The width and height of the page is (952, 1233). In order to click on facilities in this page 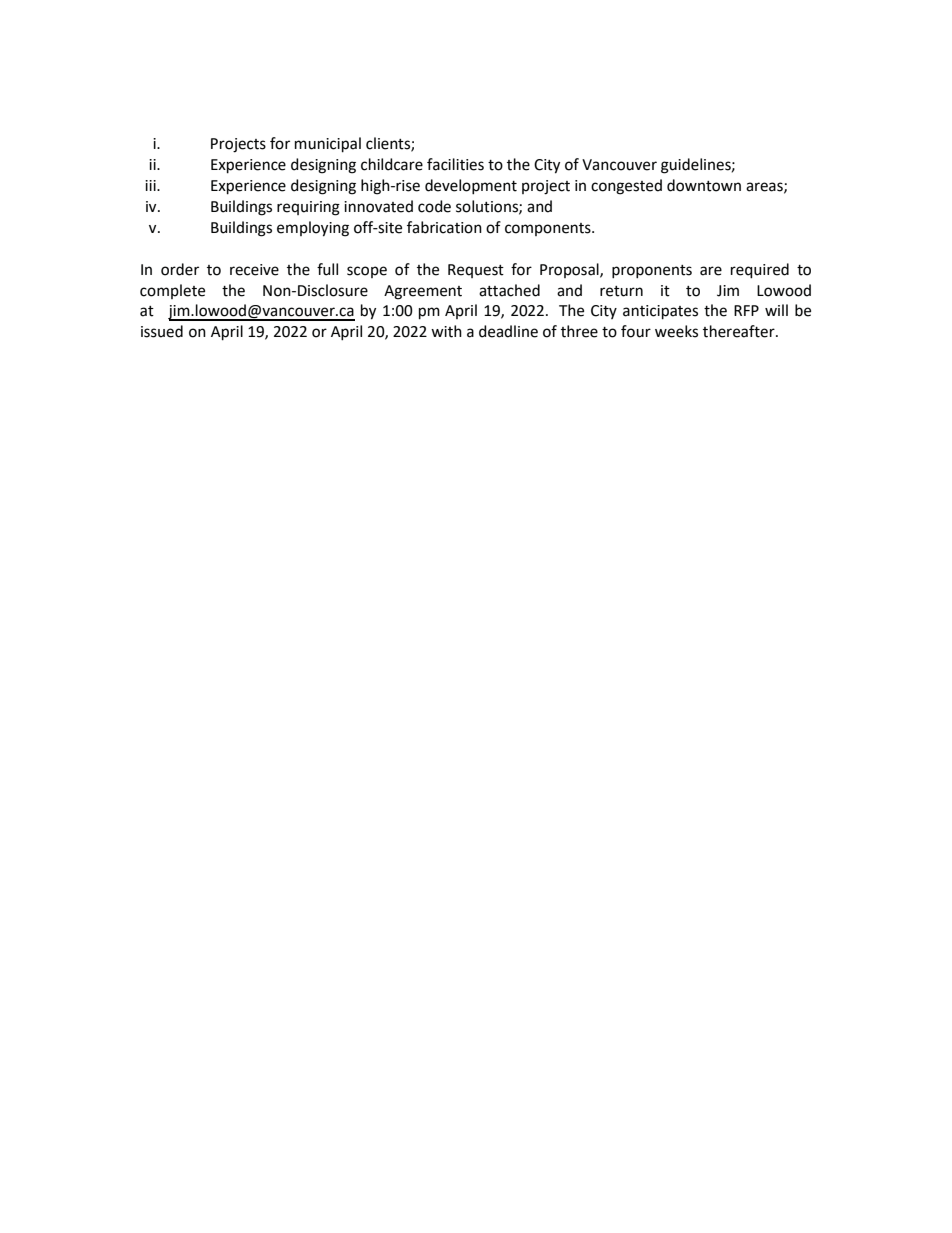, I will do `click(455, 164)`.
